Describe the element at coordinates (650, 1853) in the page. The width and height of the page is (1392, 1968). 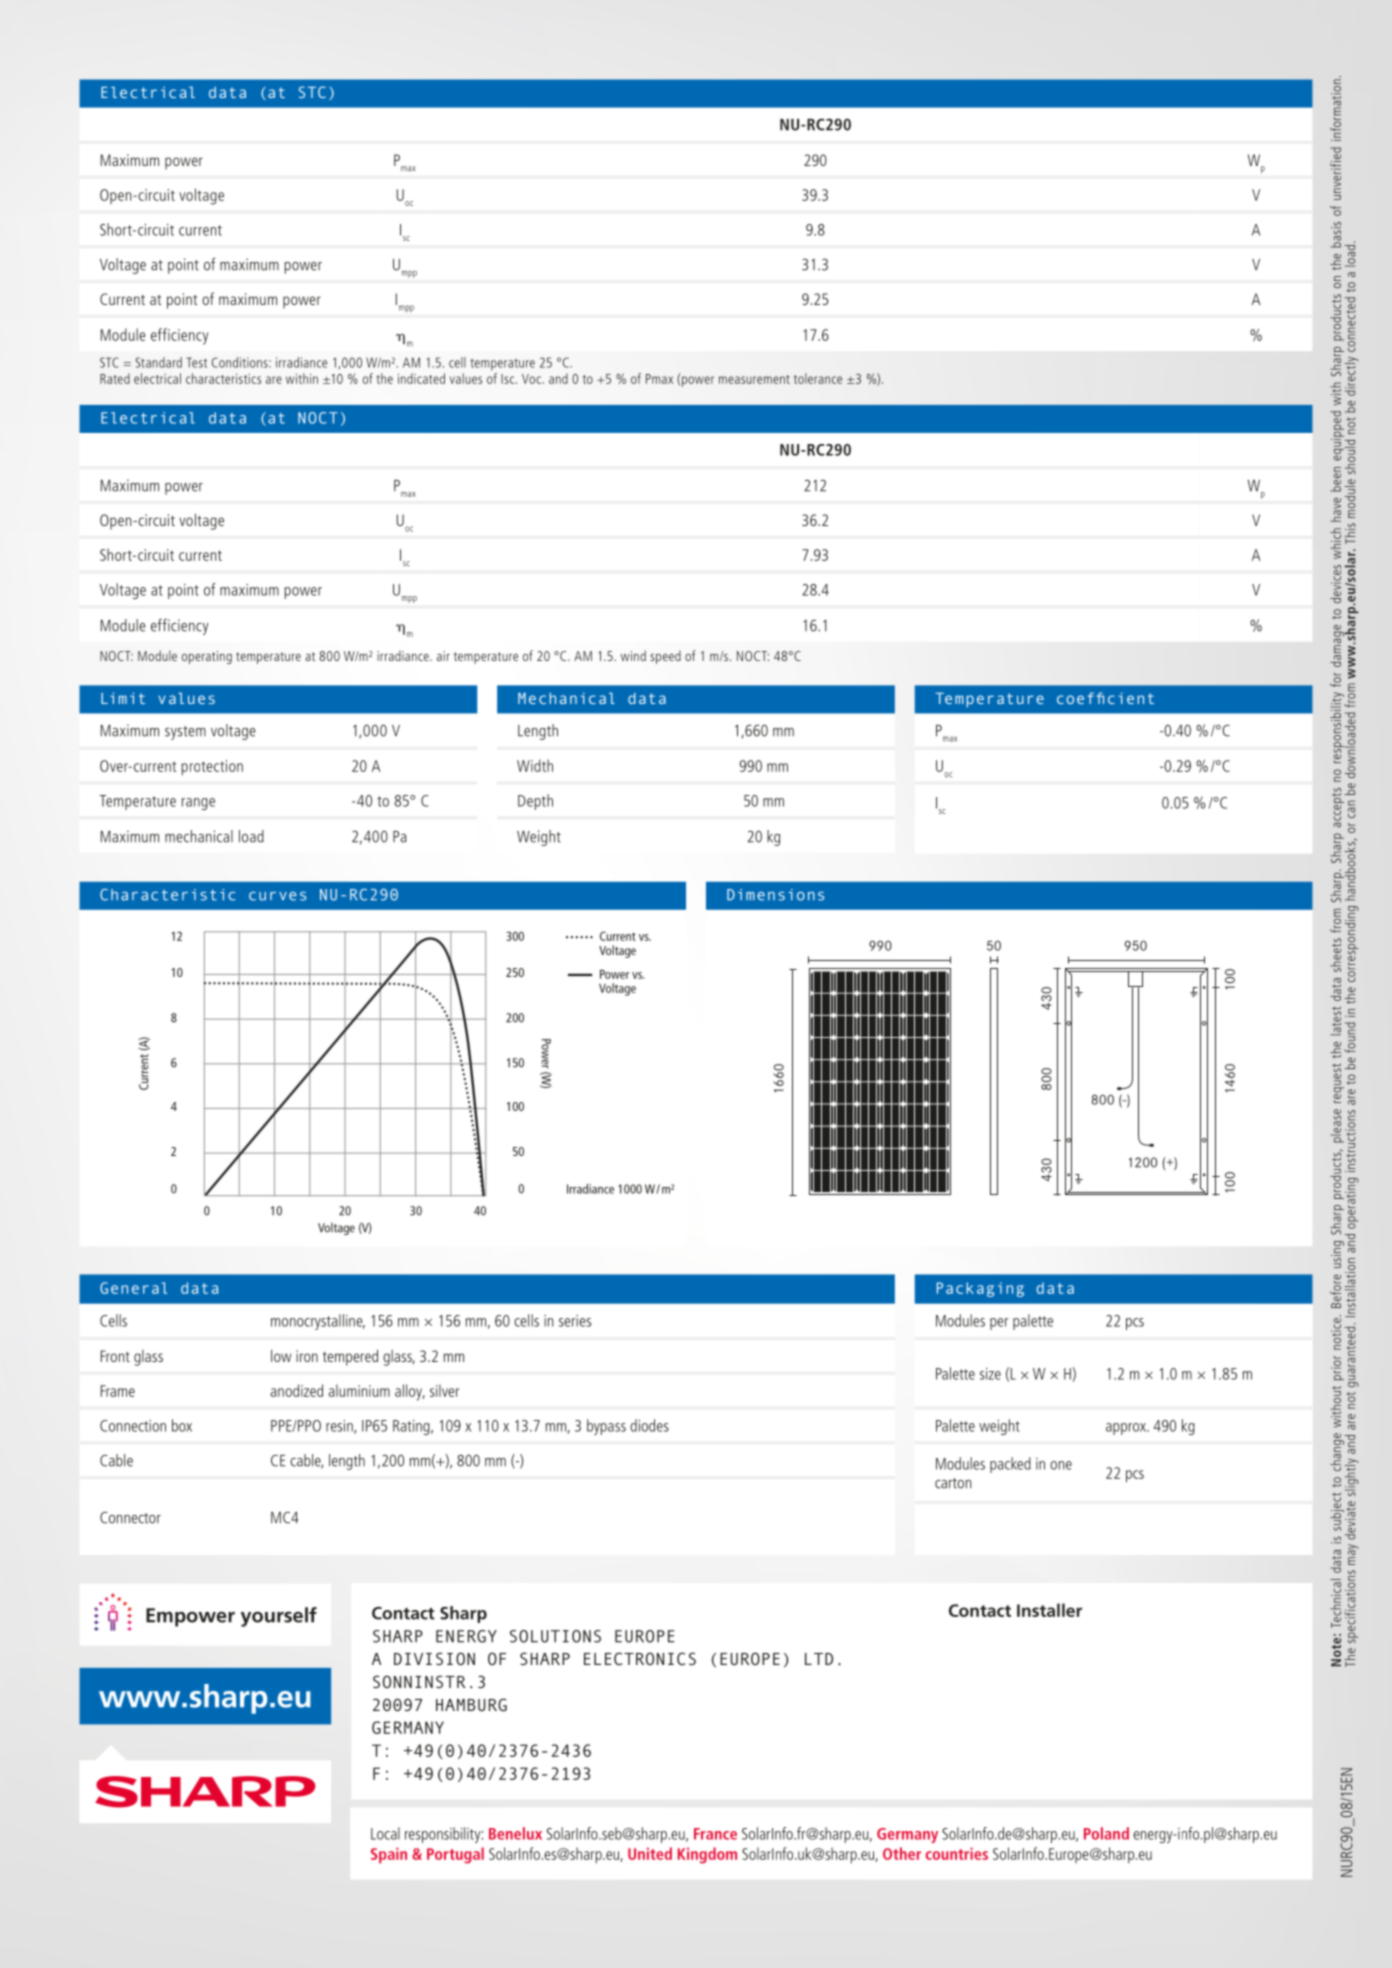
I see `United` at that location.
